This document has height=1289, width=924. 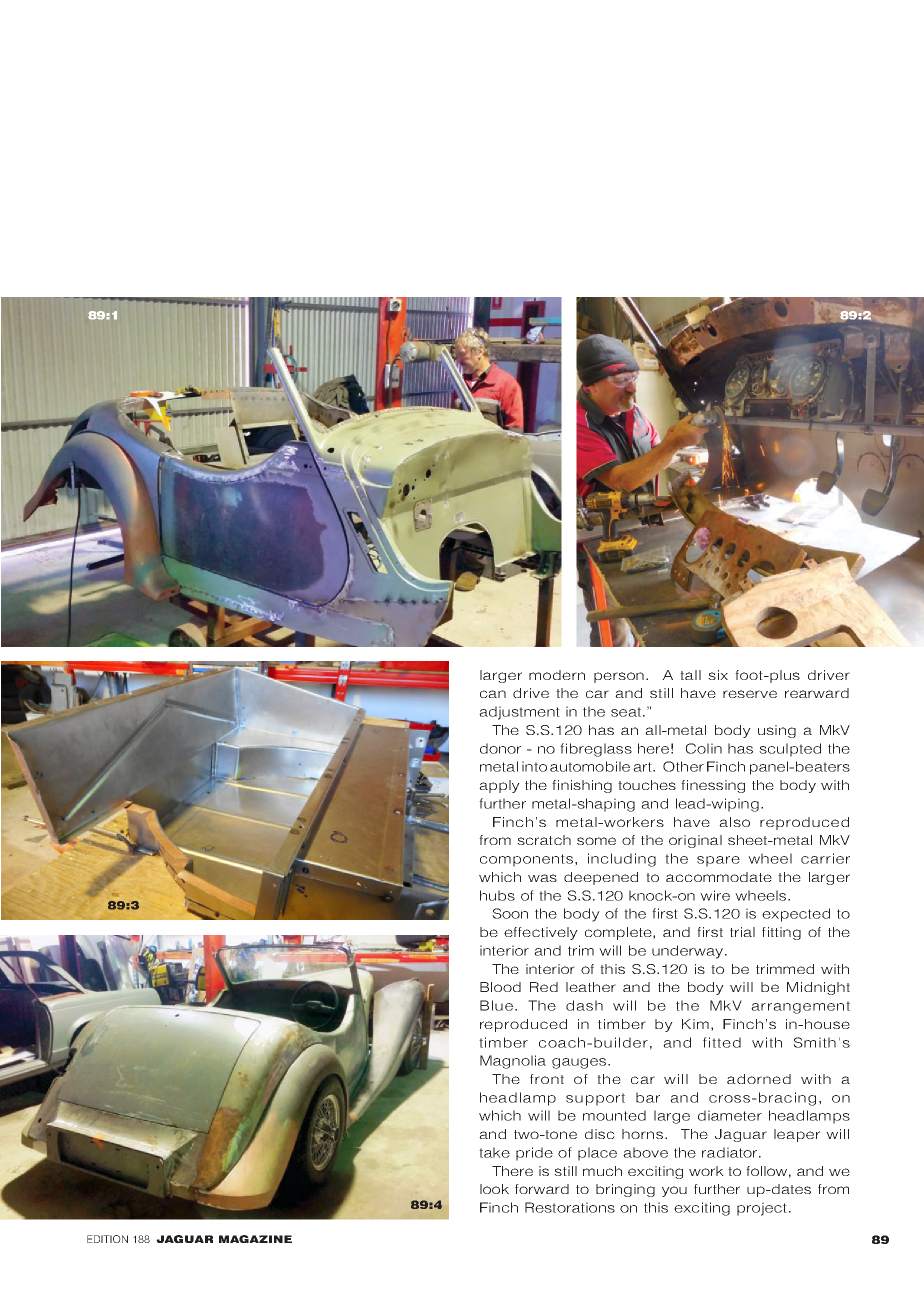 What do you see at coordinates (750, 694) in the document?
I see `reserve` at bounding box center [750, 694].
